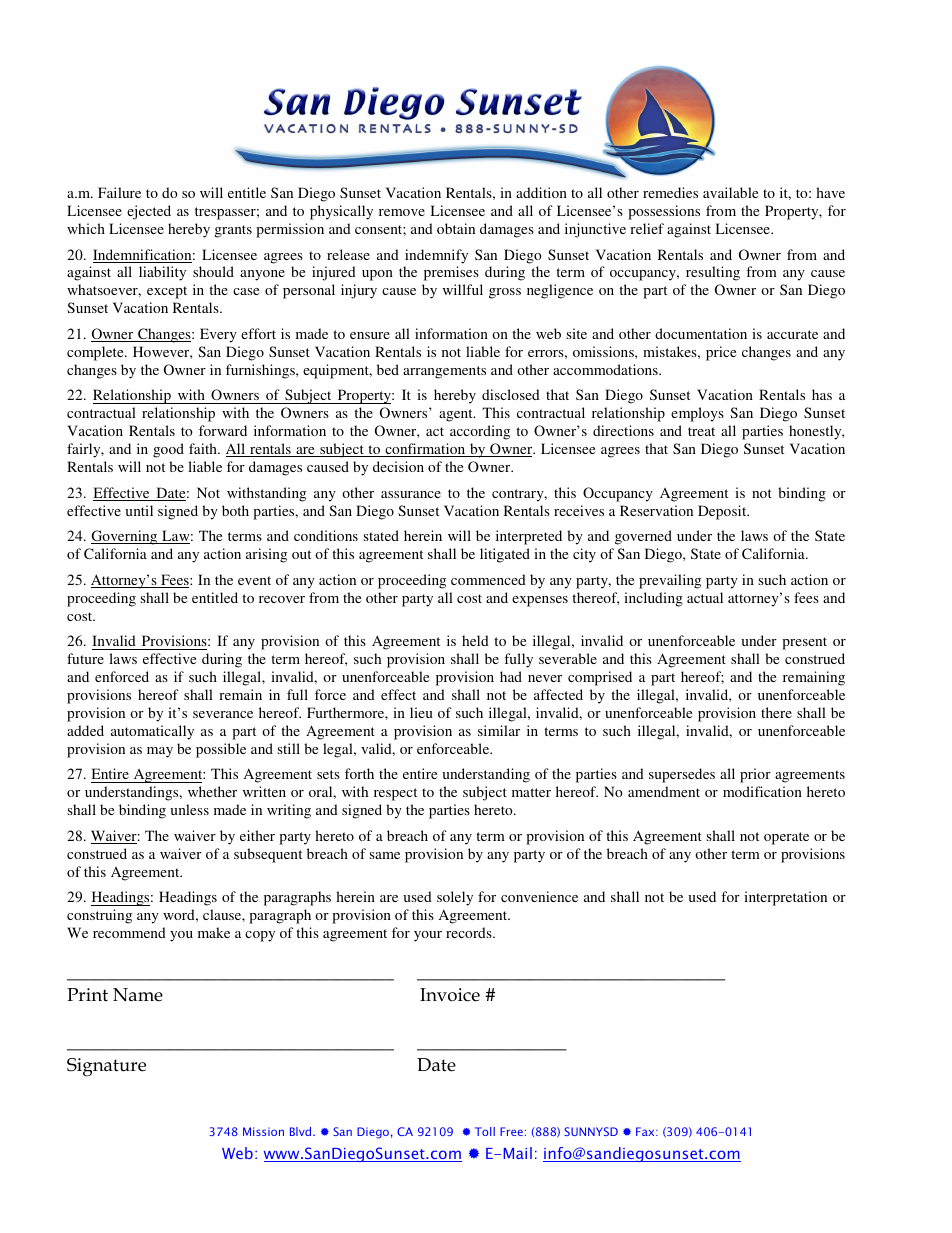 The height and width of the image is (1233, 952). What do you see at coordinates (149, 212) in the image?
I see `ejected` at bounding box center [149, 212].
